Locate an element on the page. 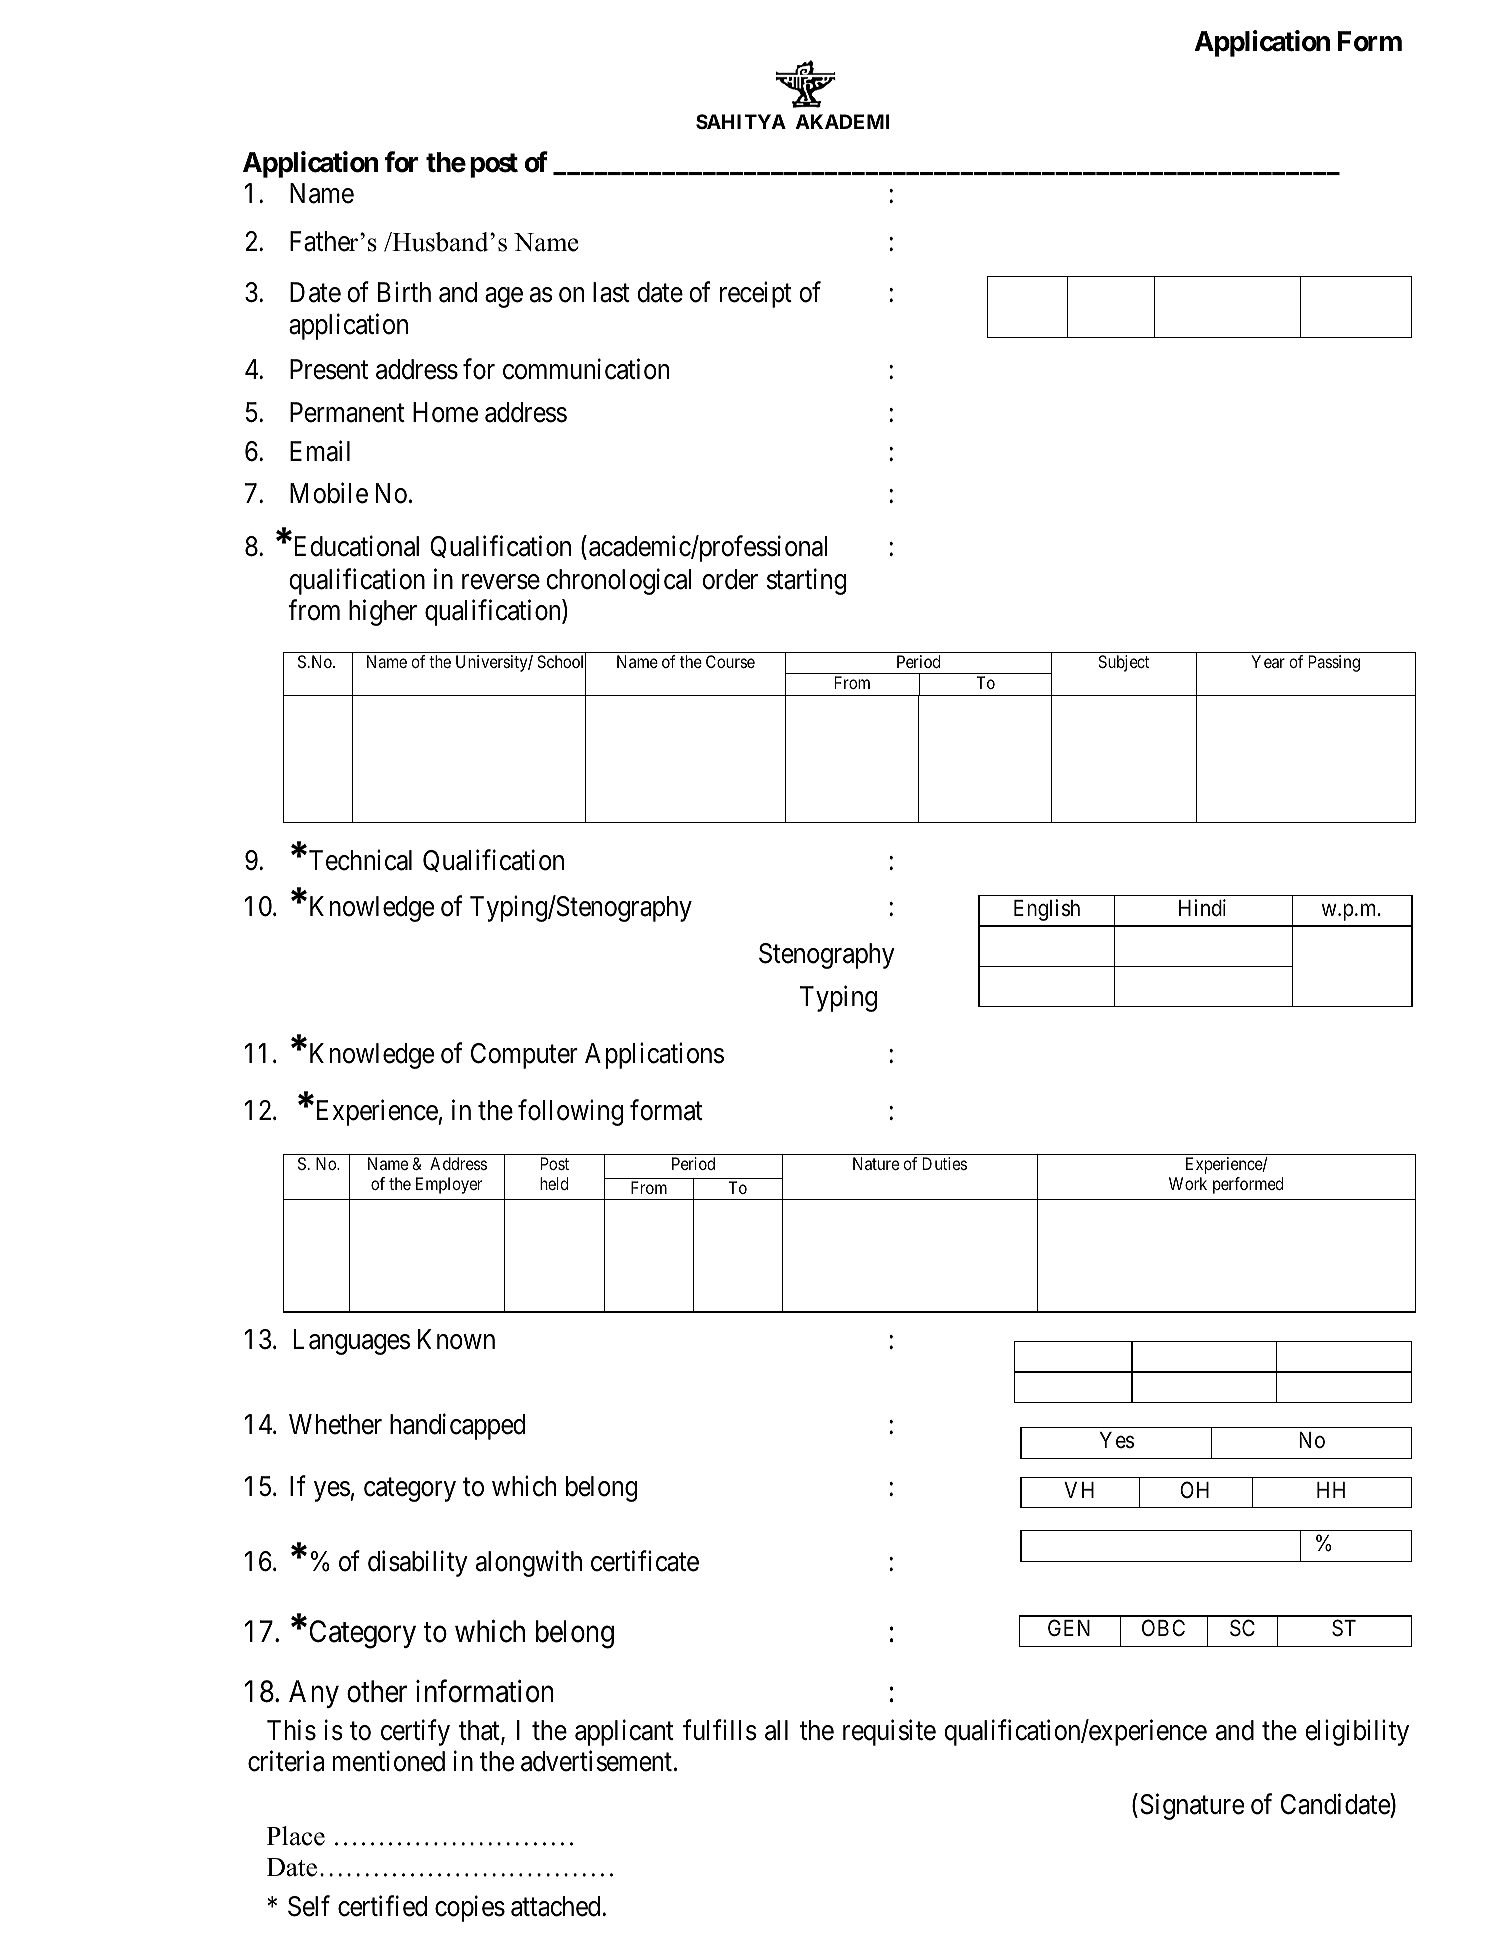  eligibility is located at coordinates (1357, 1732).
